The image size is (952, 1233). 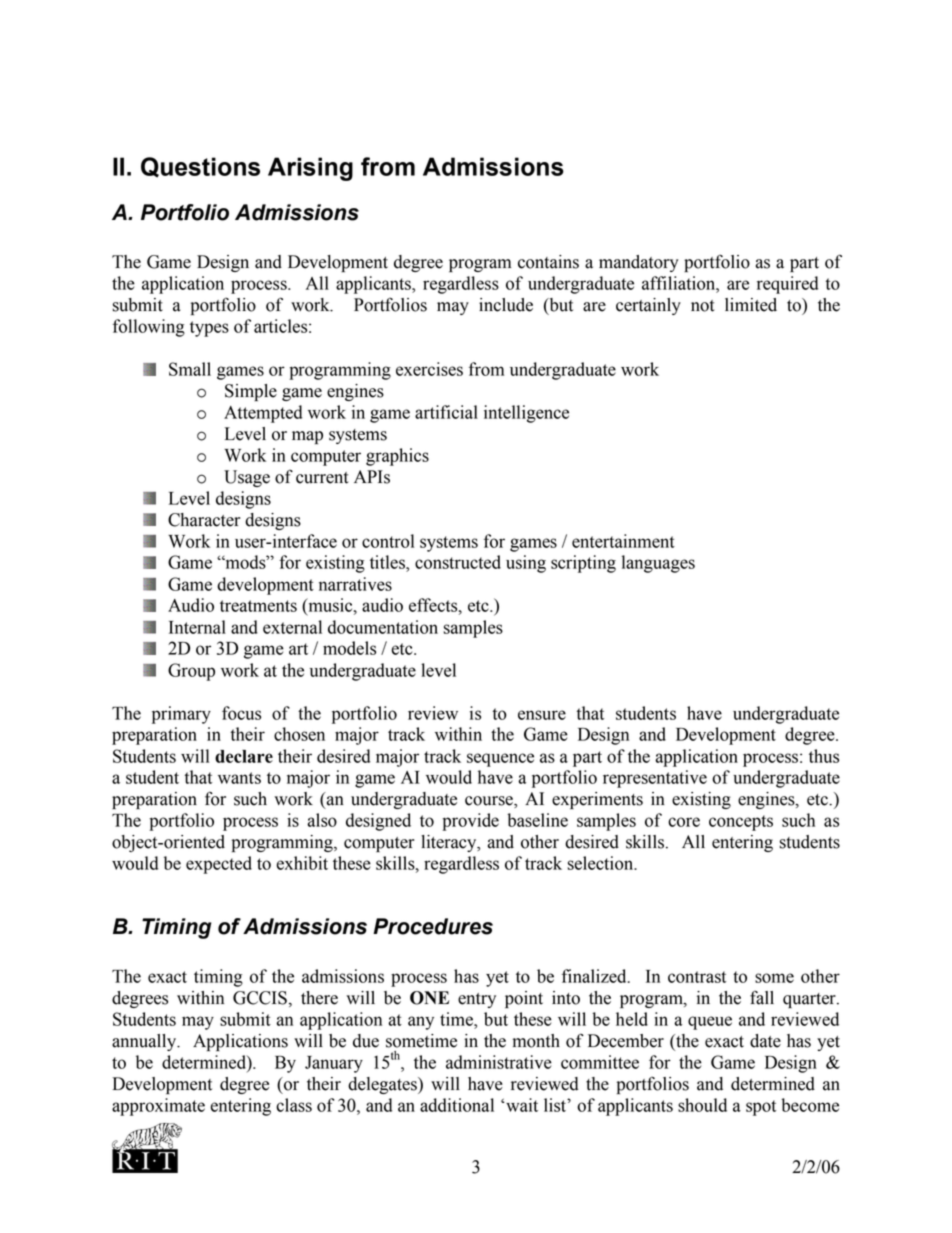 I want to click on exercises, so click(x=429, y=369).
